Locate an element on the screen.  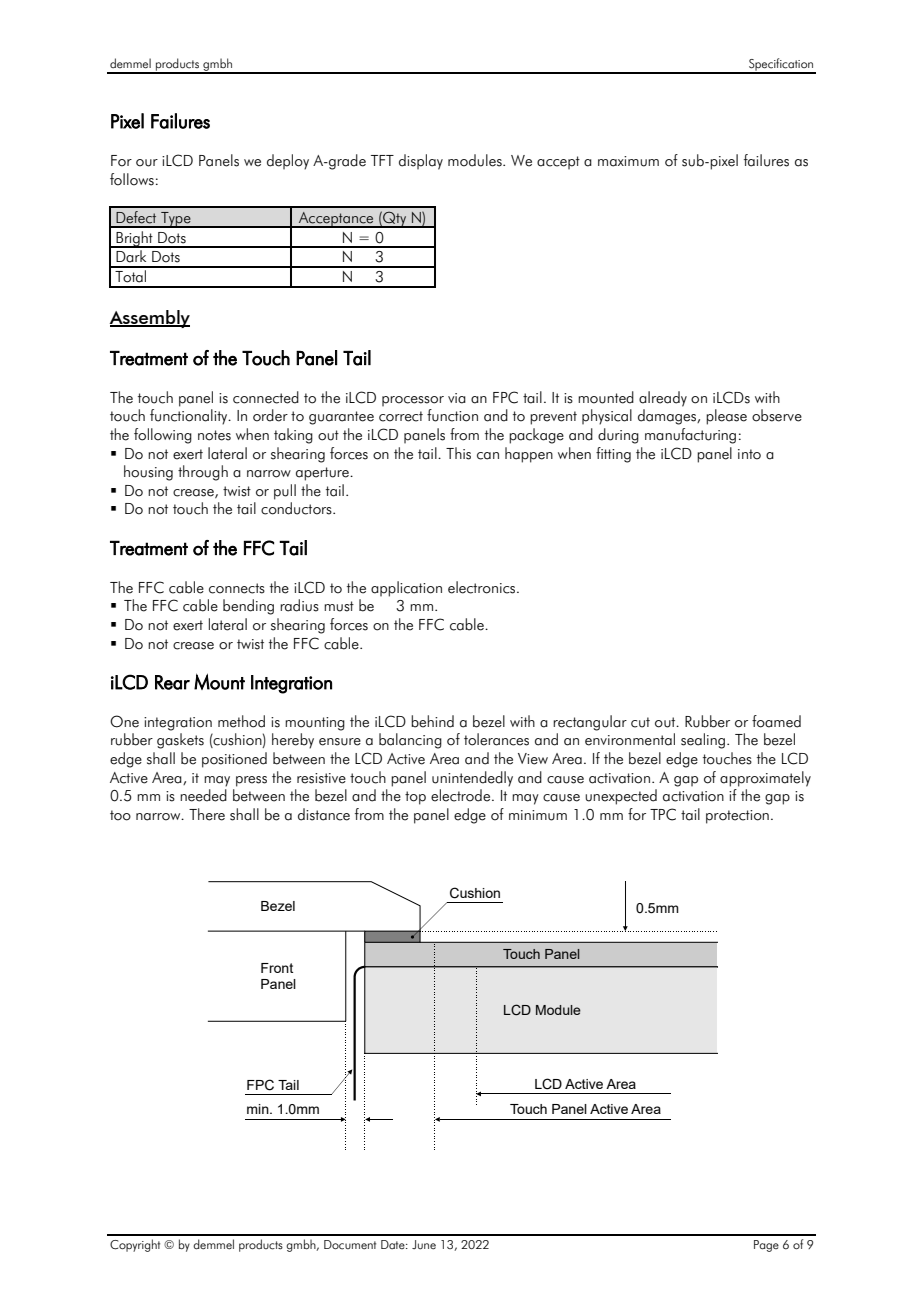
There is located at coordinates (207, 814).
